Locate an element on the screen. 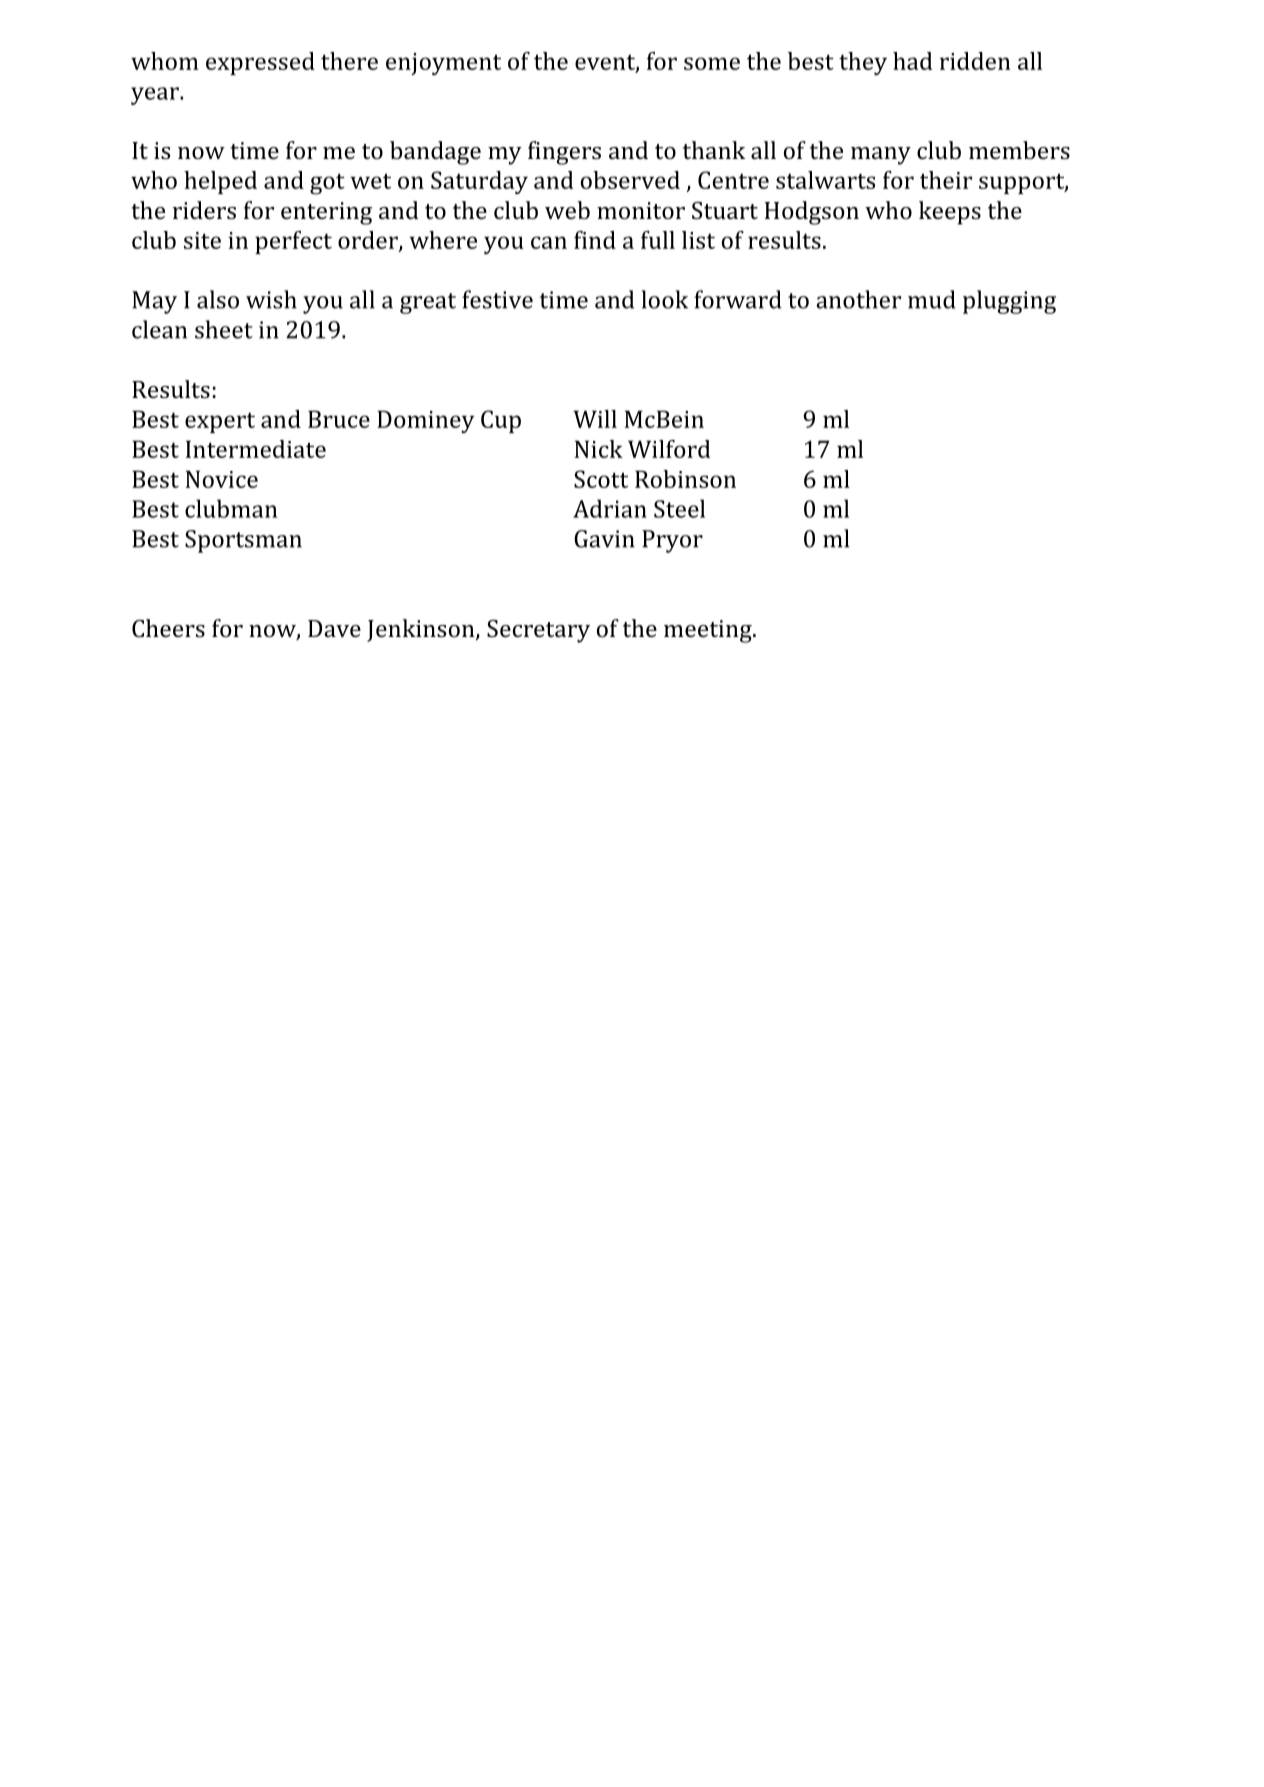 The width and height of the screenshot is (1264, 1787). meeting is located at coordinates (709, 631).
